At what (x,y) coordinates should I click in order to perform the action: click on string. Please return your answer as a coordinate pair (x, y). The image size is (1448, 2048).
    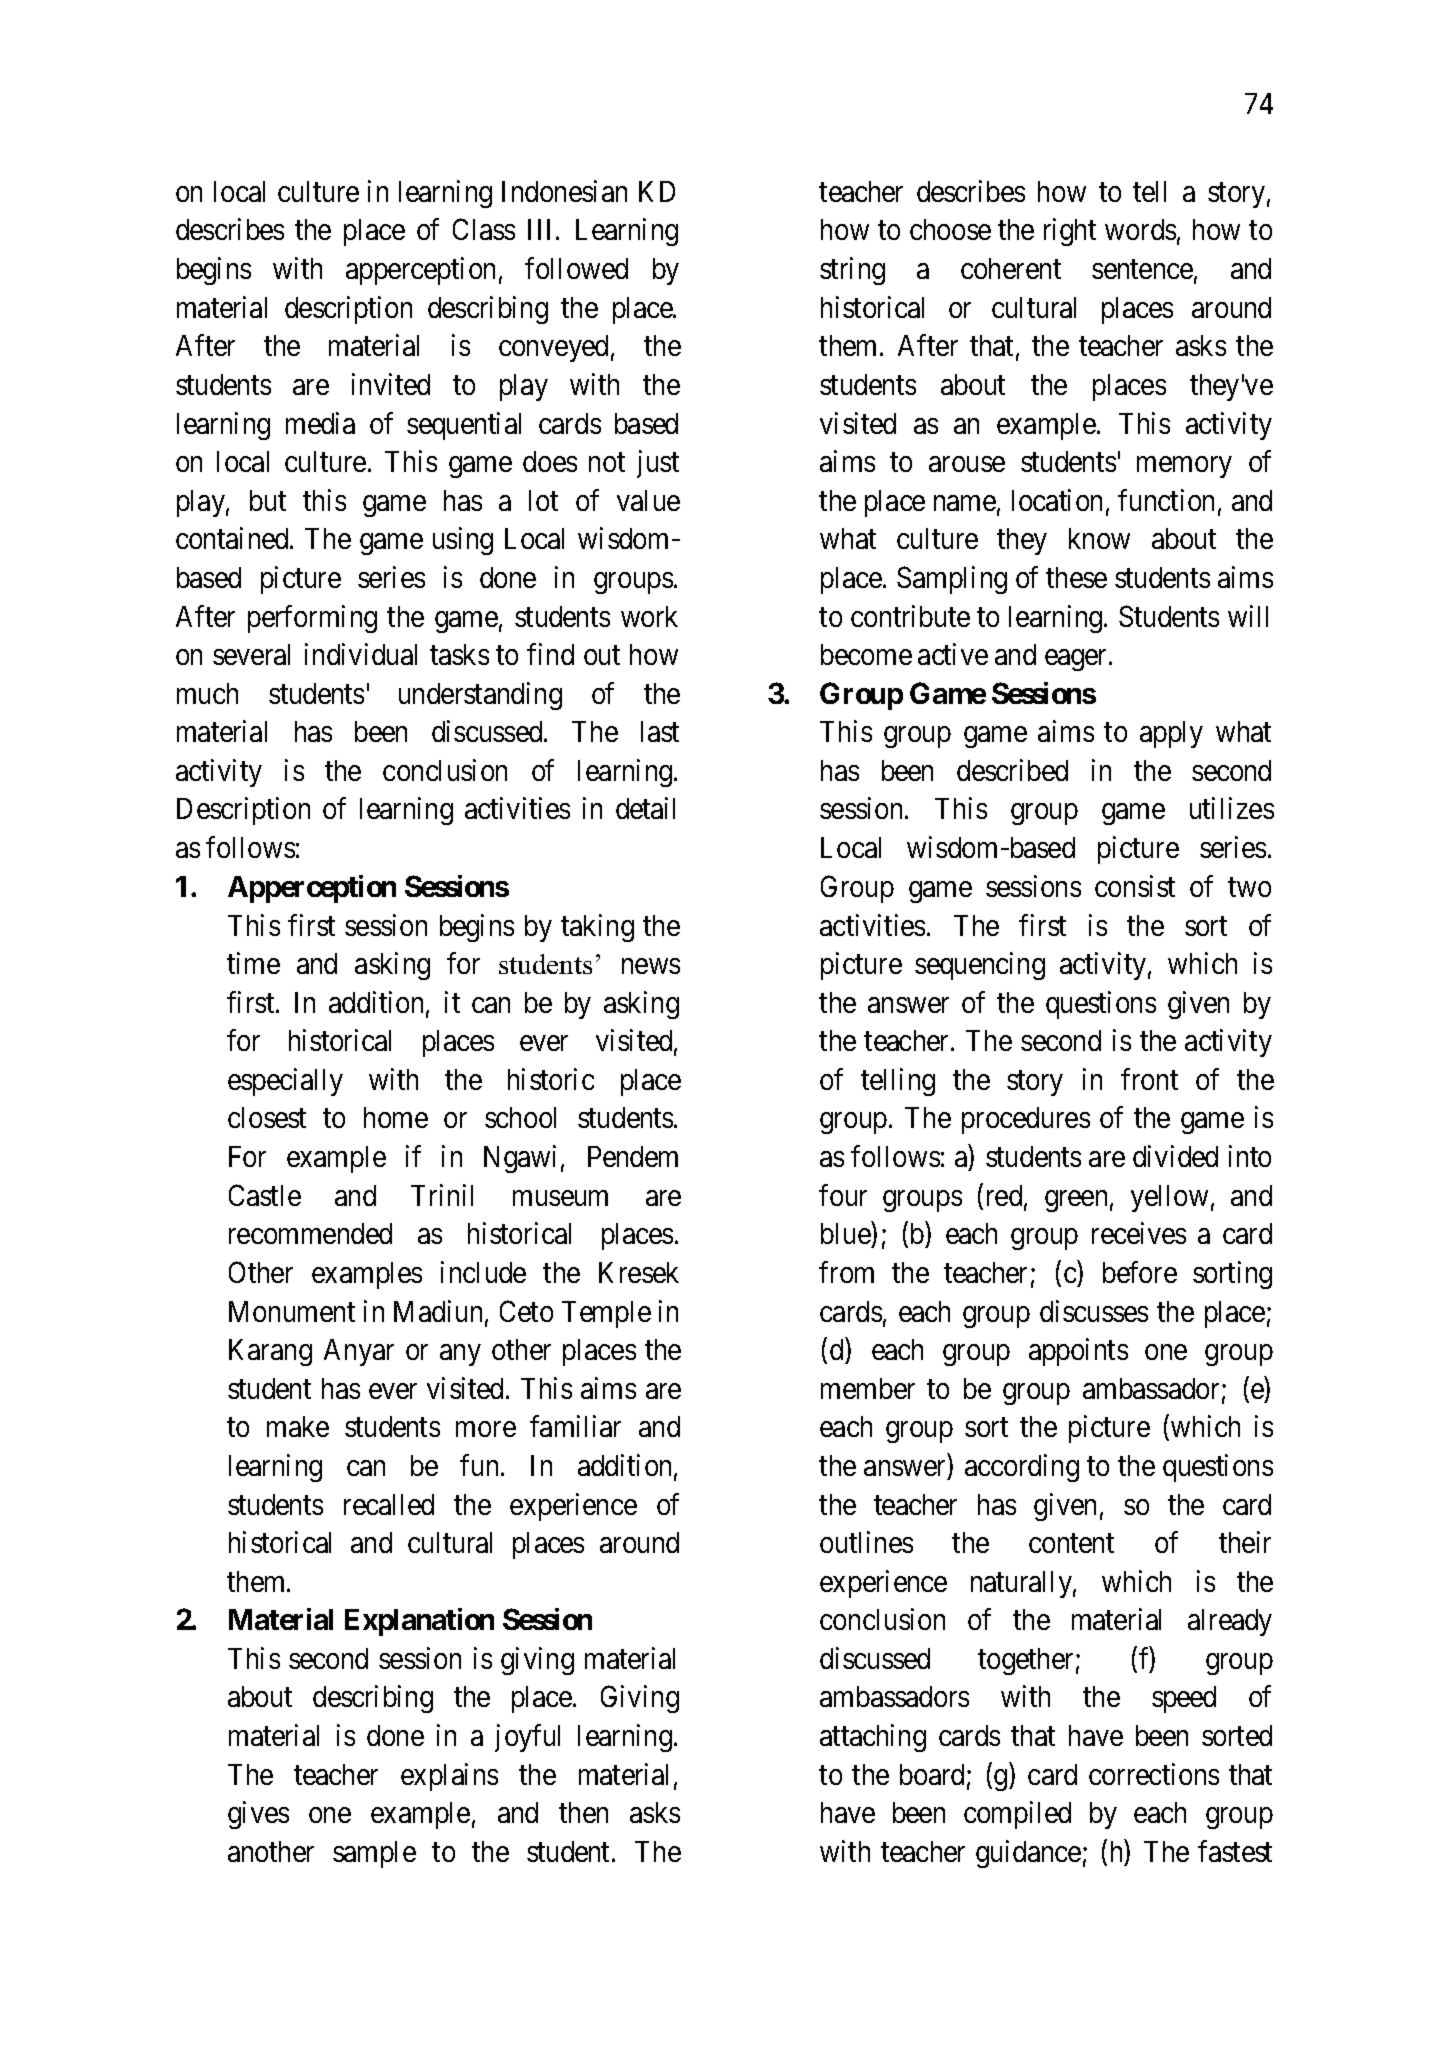
    Looking at the image, I should click on (852, 271).
